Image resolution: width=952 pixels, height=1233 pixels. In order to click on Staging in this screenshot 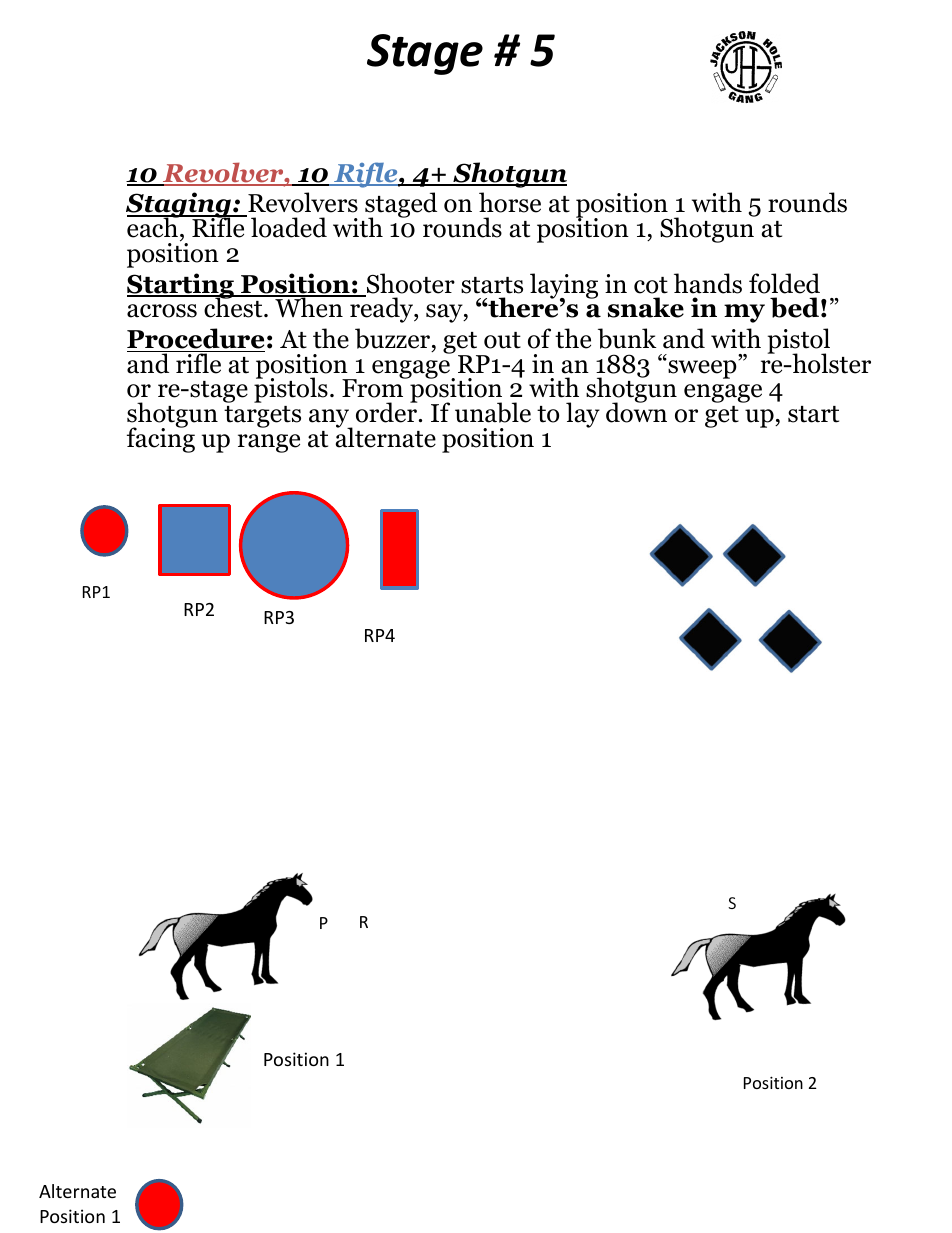, I will do `click(179, 206)`.
